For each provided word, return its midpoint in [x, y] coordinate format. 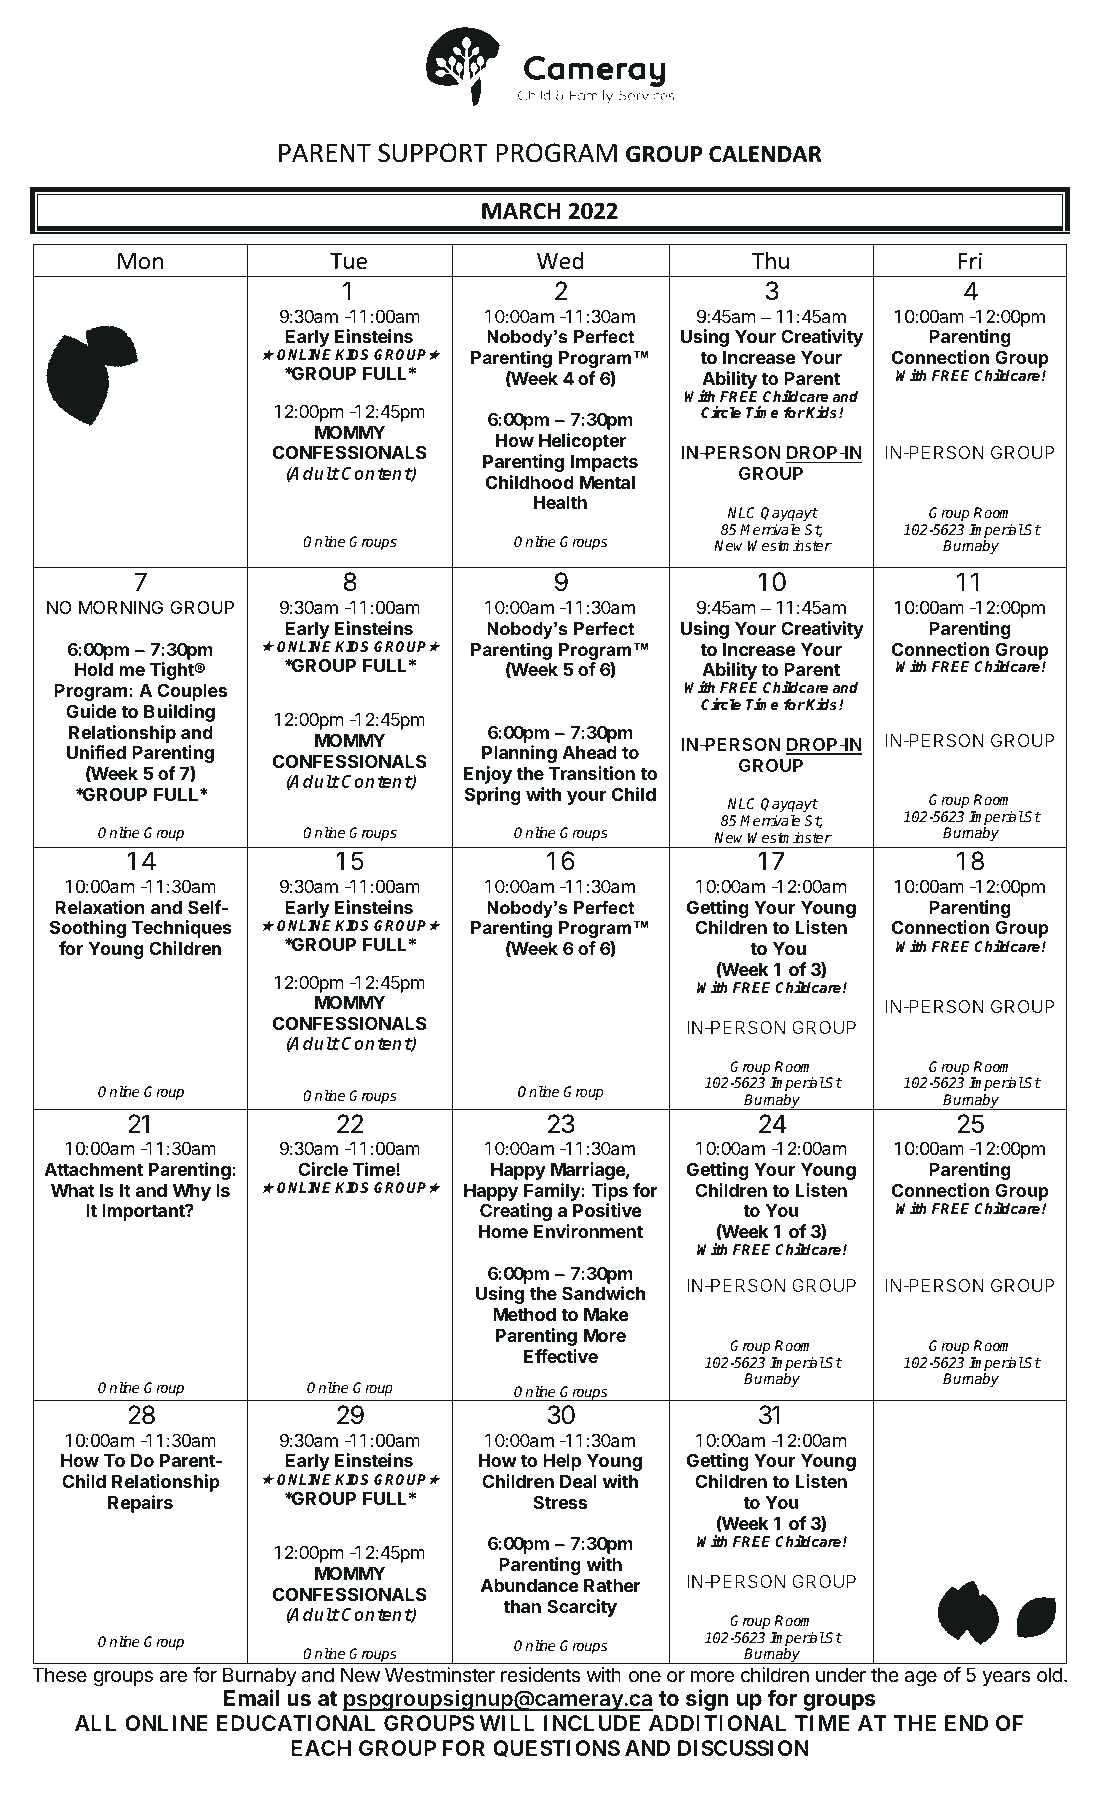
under [841, 1675]
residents [540, 1675]
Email [251, 1698]
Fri [970, 260]
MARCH [521, 211]
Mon [140, 261]
